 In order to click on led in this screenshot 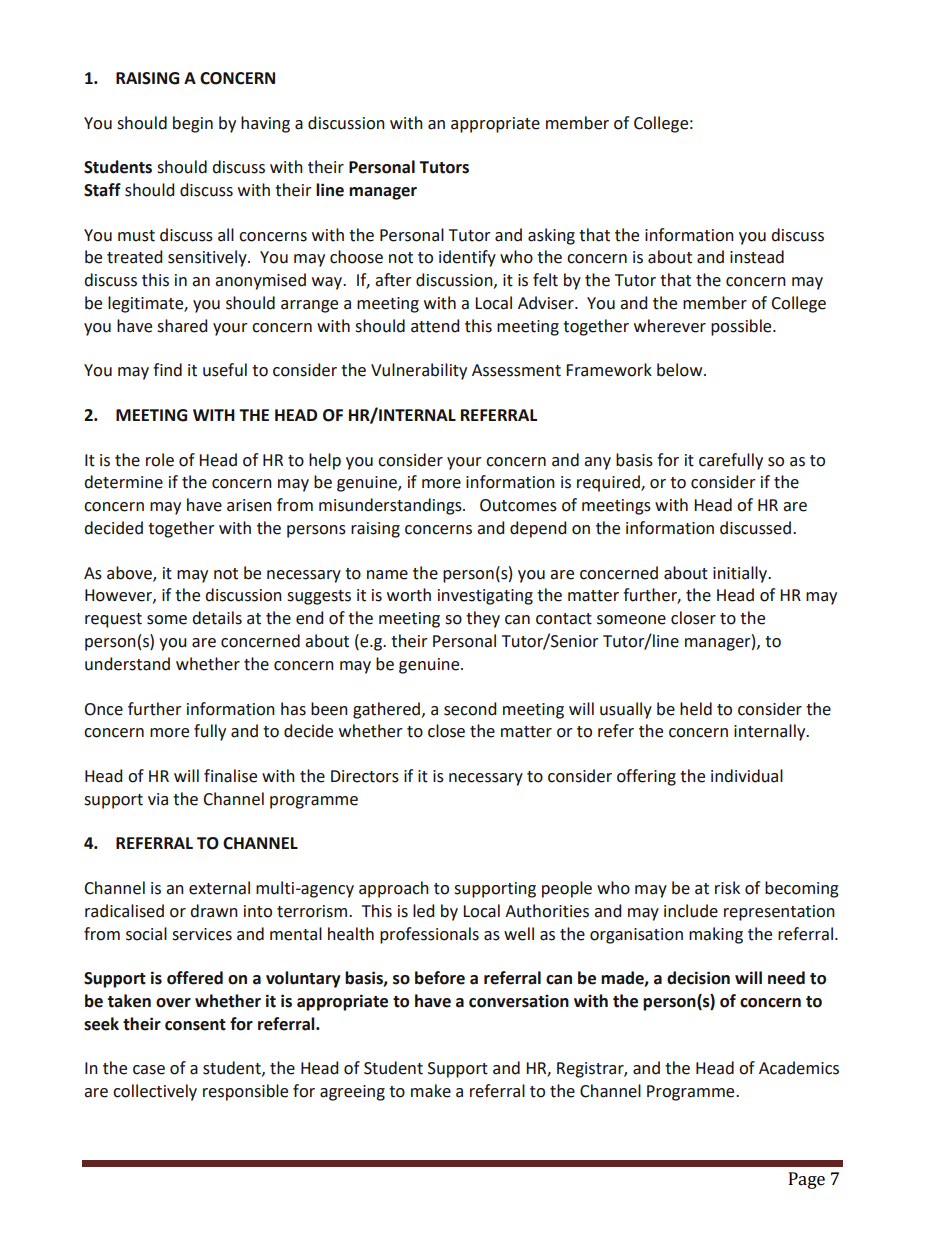, I will do `click(423, 911)`.
